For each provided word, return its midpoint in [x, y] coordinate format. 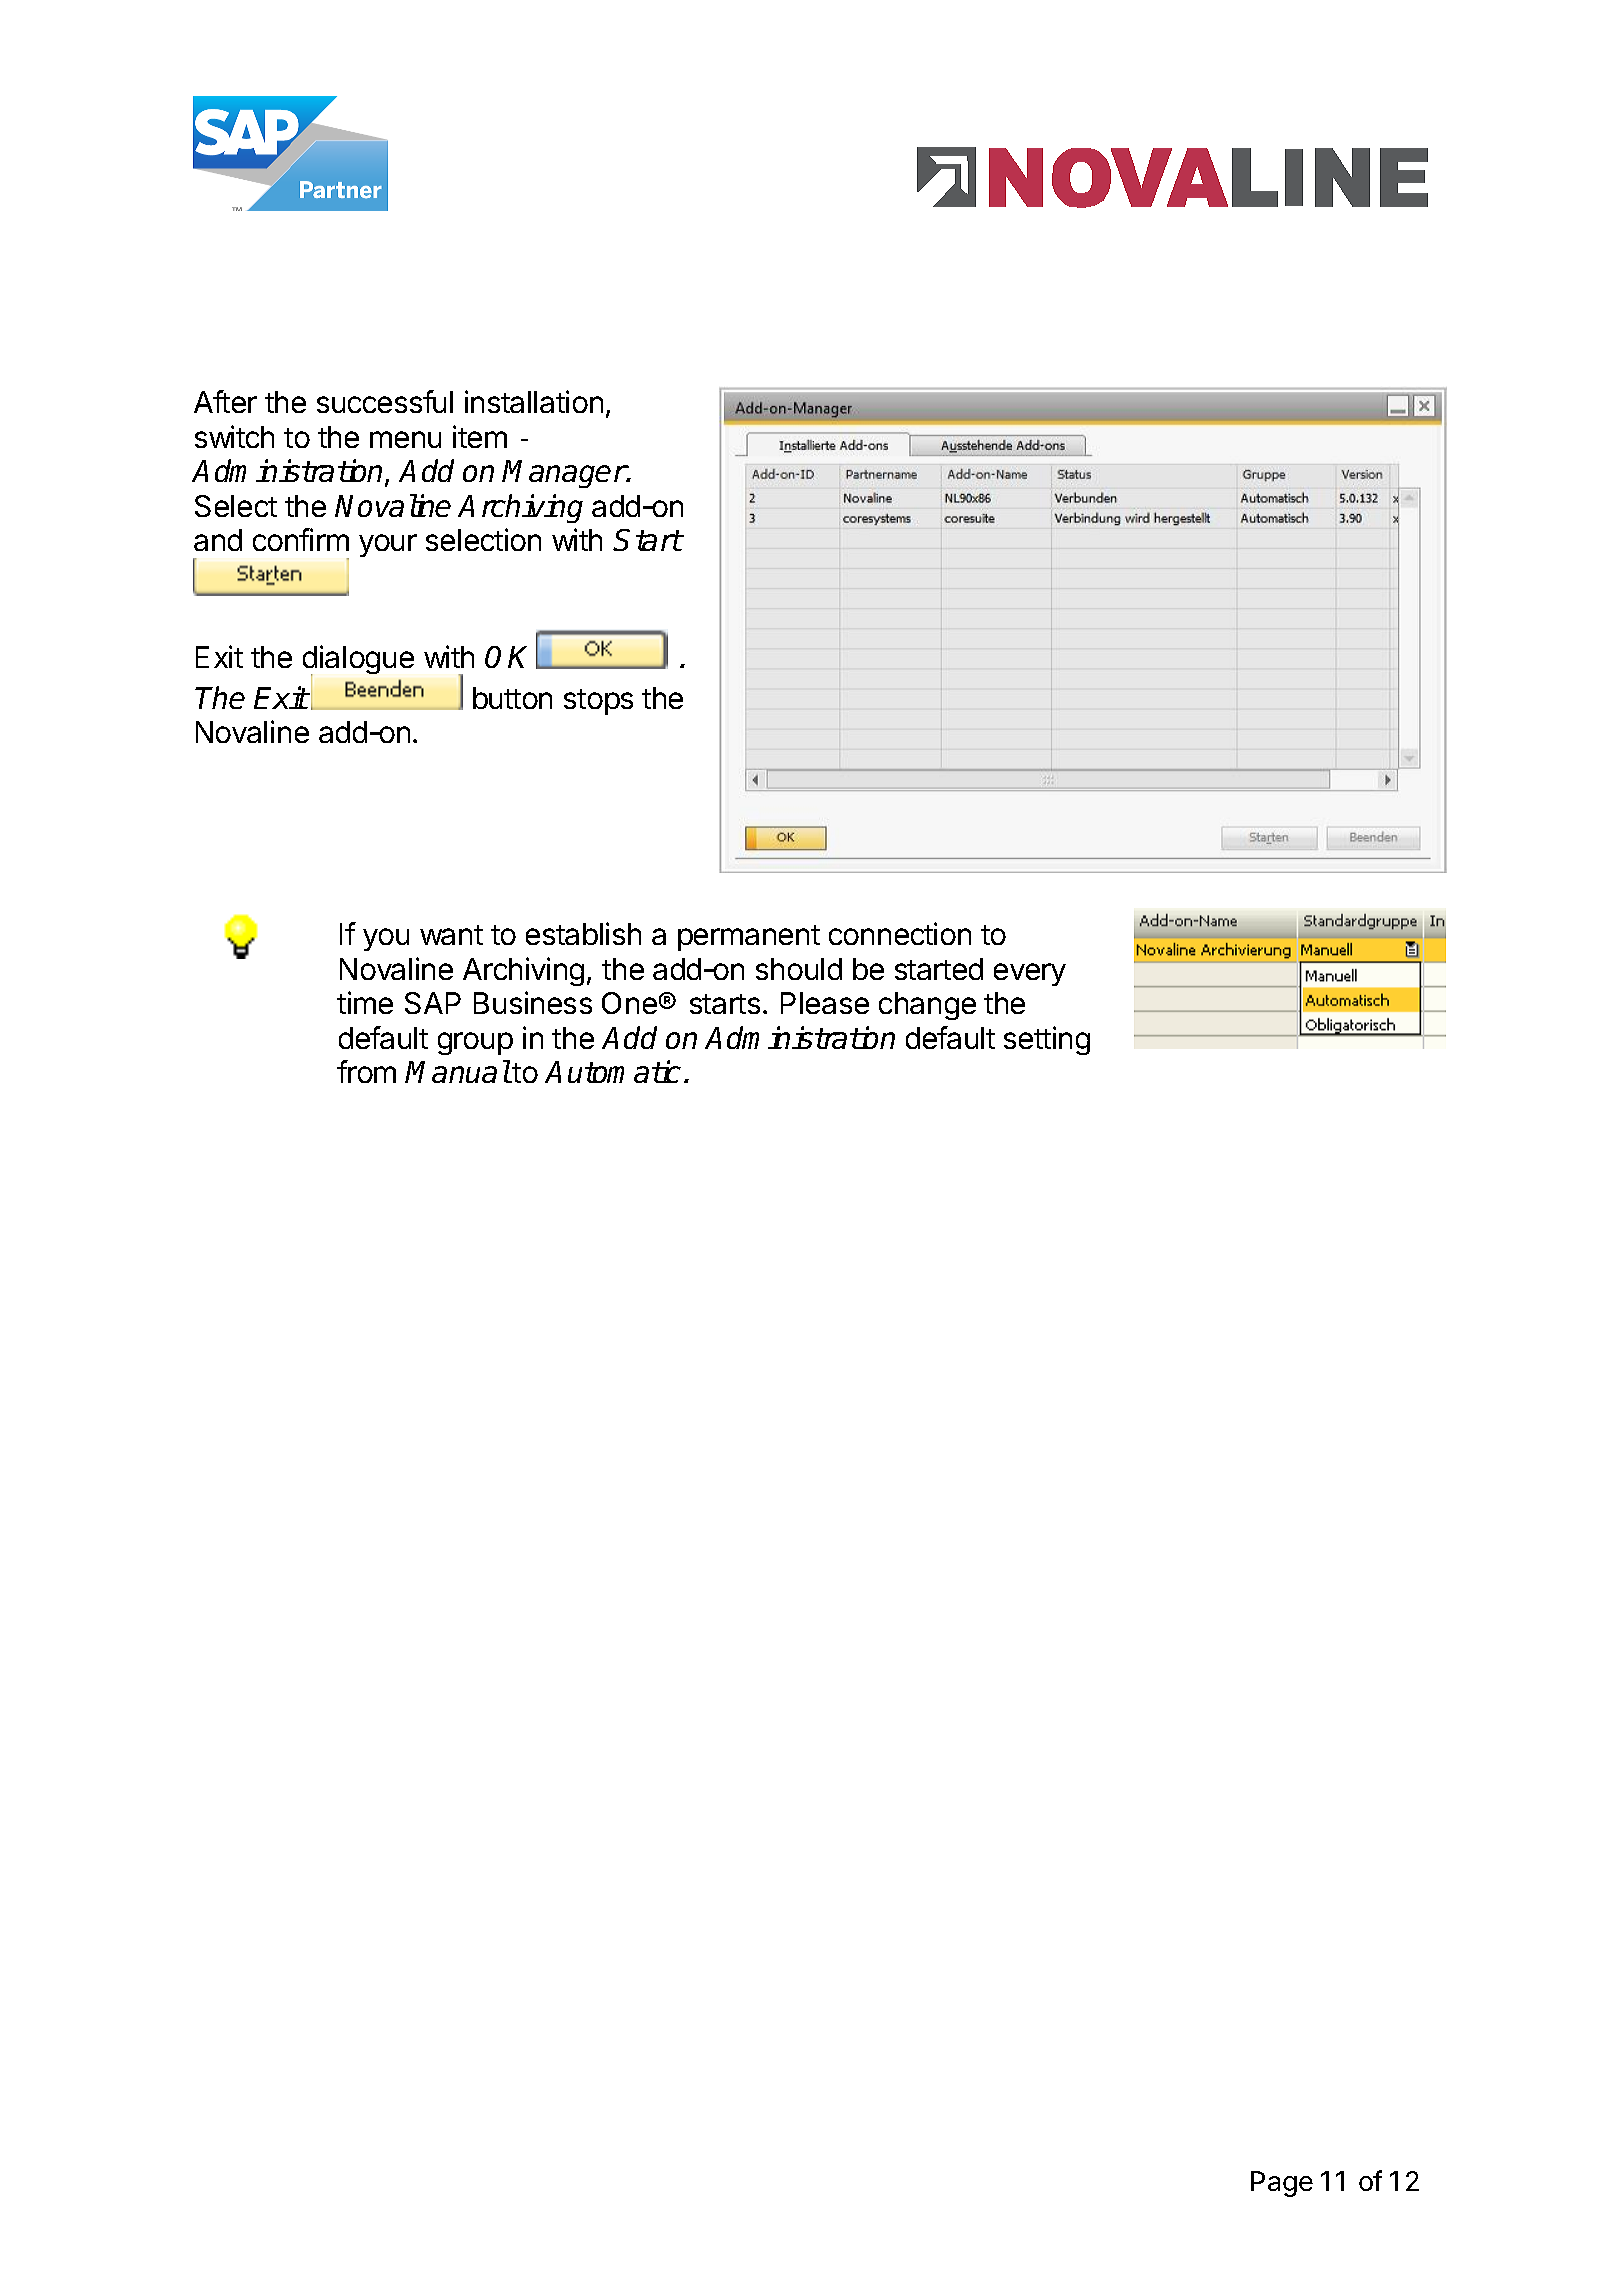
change [927, 1006]
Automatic [613, 1071]
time [365, 1002]
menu [405, 439]
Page [1282, 2184]
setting [1047, 1040]
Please [825, 1003]
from [366, 1071]
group [475, 1043]
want [451, 935]
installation [534, 401]
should [799, 969]
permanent [749, 938]
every [1030, 974]
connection [900, 933]
